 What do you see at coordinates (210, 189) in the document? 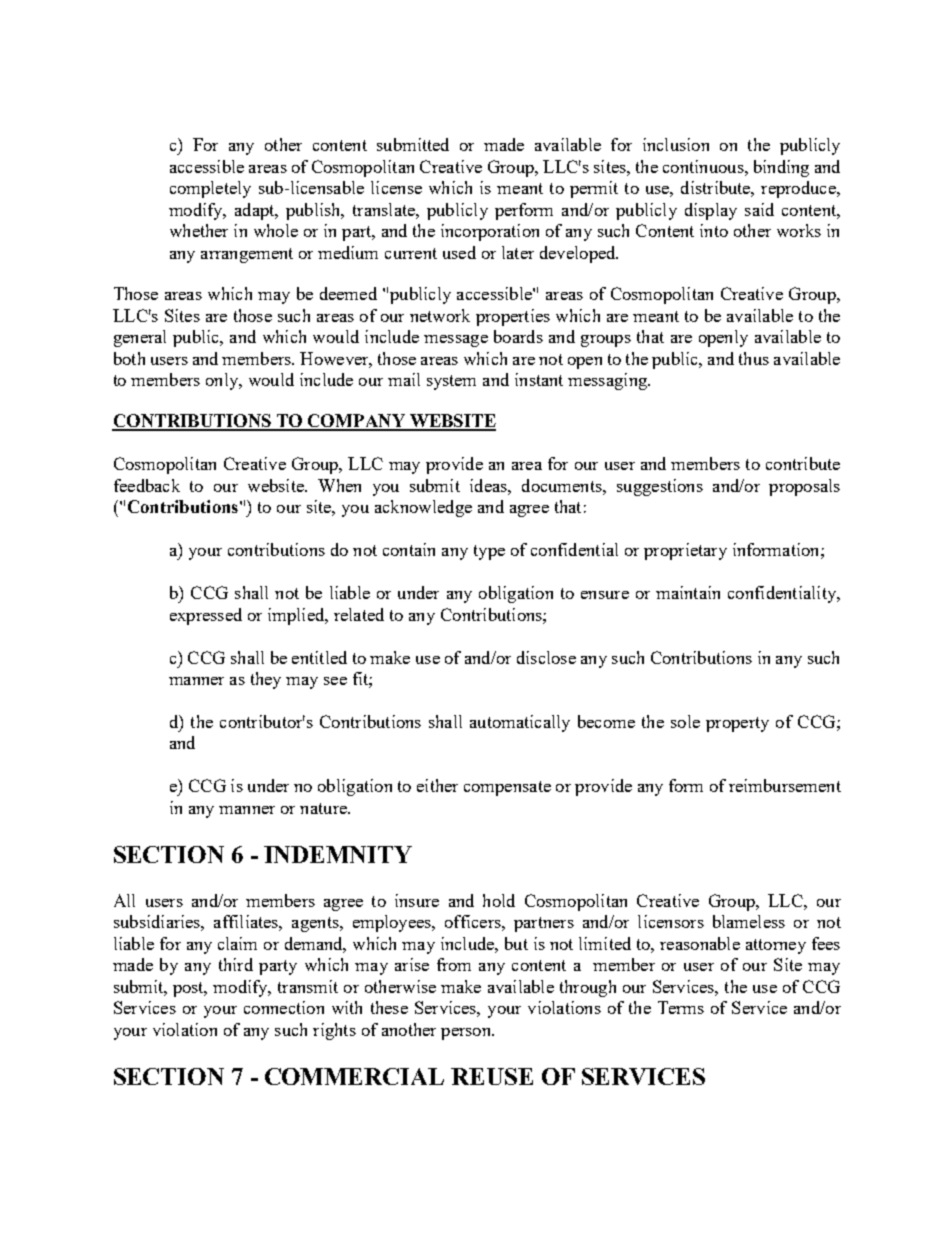
I see `completely` at bounding box center [210, 189].
